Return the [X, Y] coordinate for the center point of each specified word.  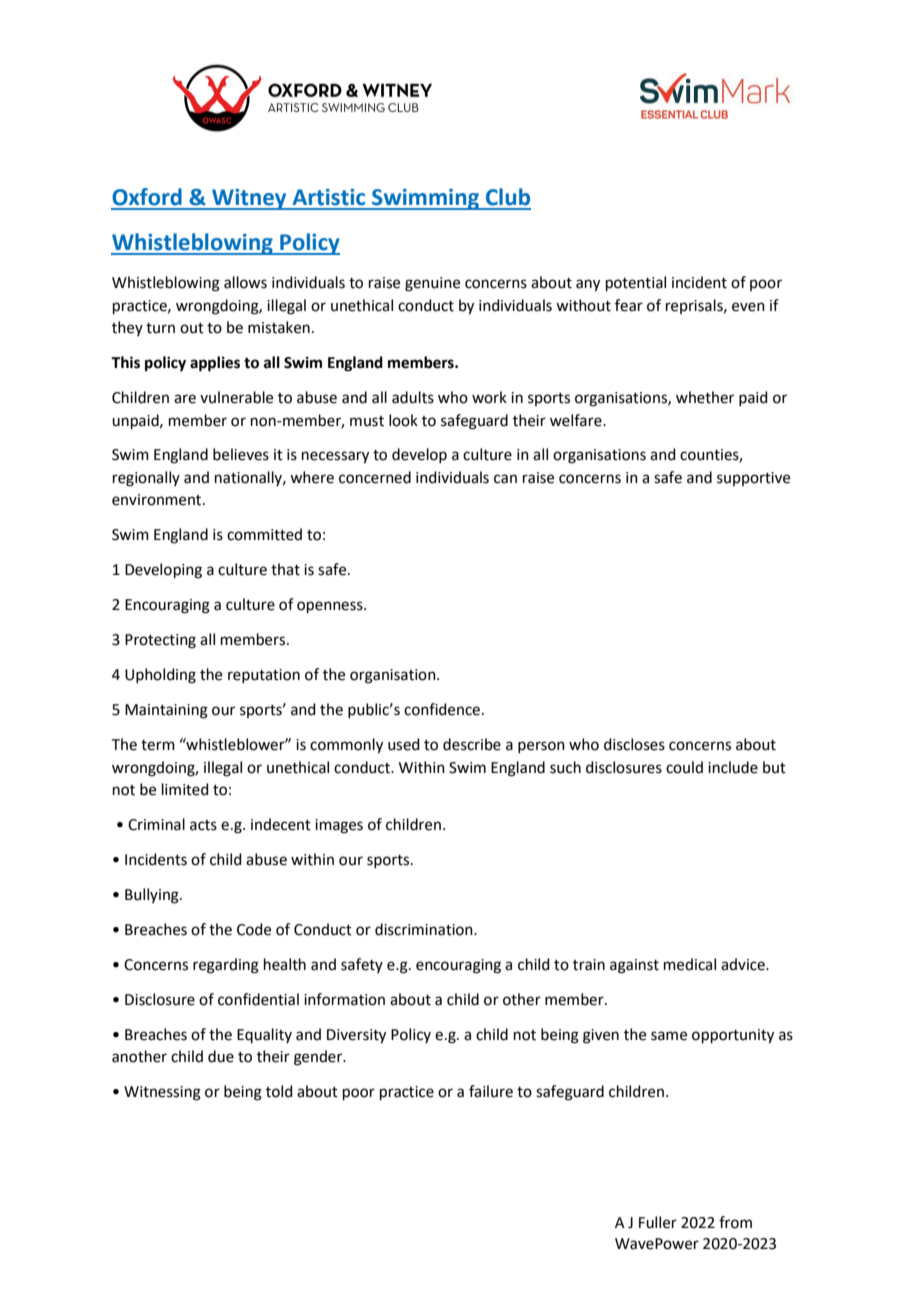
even [748, 307]
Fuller [658, 1222]
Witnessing [162, 1093]
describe [472, 744]
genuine [432, 284]
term [158, 745]
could [684, 767]
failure [491, 1091]
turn [160, 328]
